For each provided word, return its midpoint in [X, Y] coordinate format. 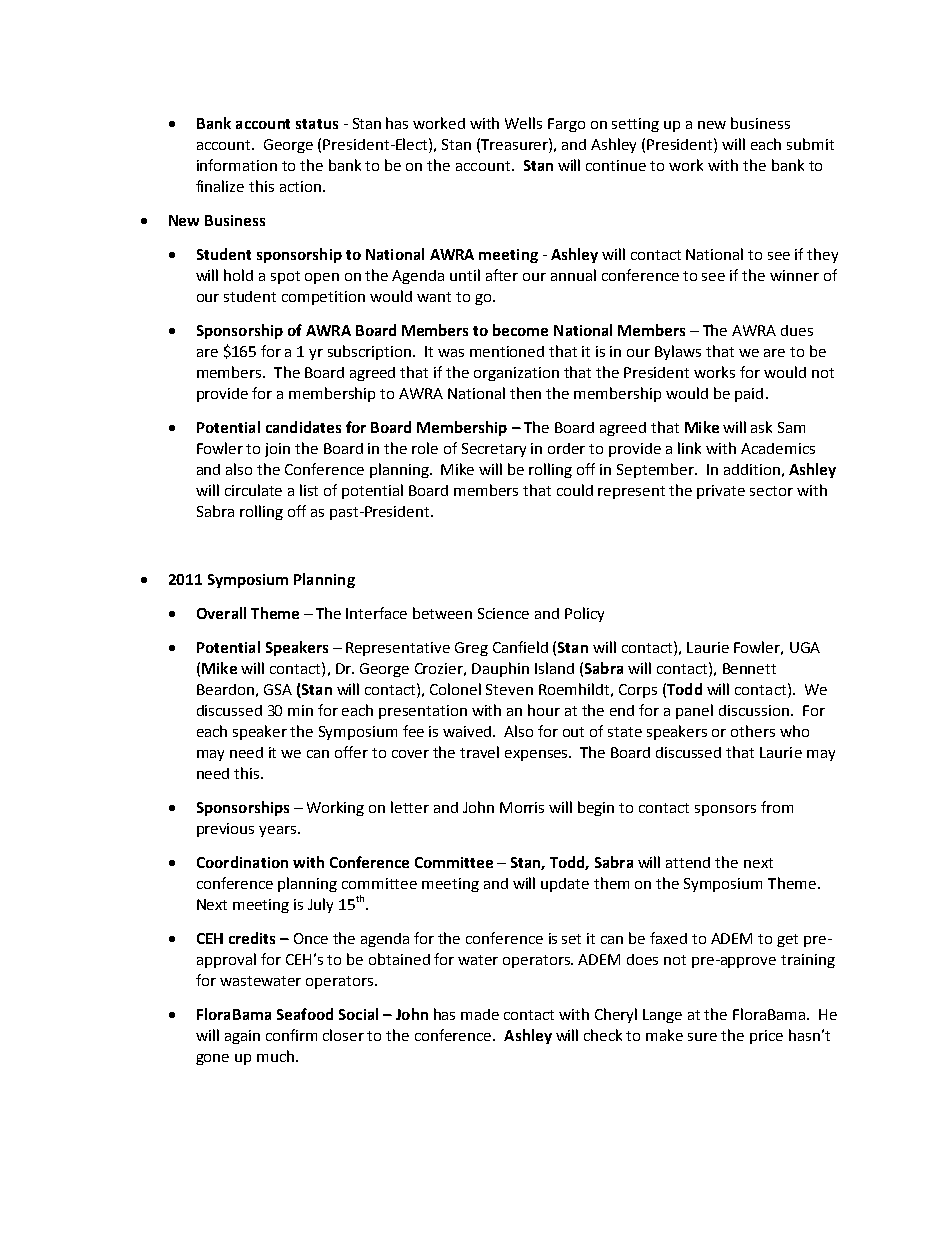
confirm [291, 1035]
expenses [538, 755]
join [277, 450]
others [753, 731]
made [480, 1014]
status [317, 124]
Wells [523, 123]
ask [761, 427]
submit [810, 144]
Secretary [494, 450]
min [300, 710]
